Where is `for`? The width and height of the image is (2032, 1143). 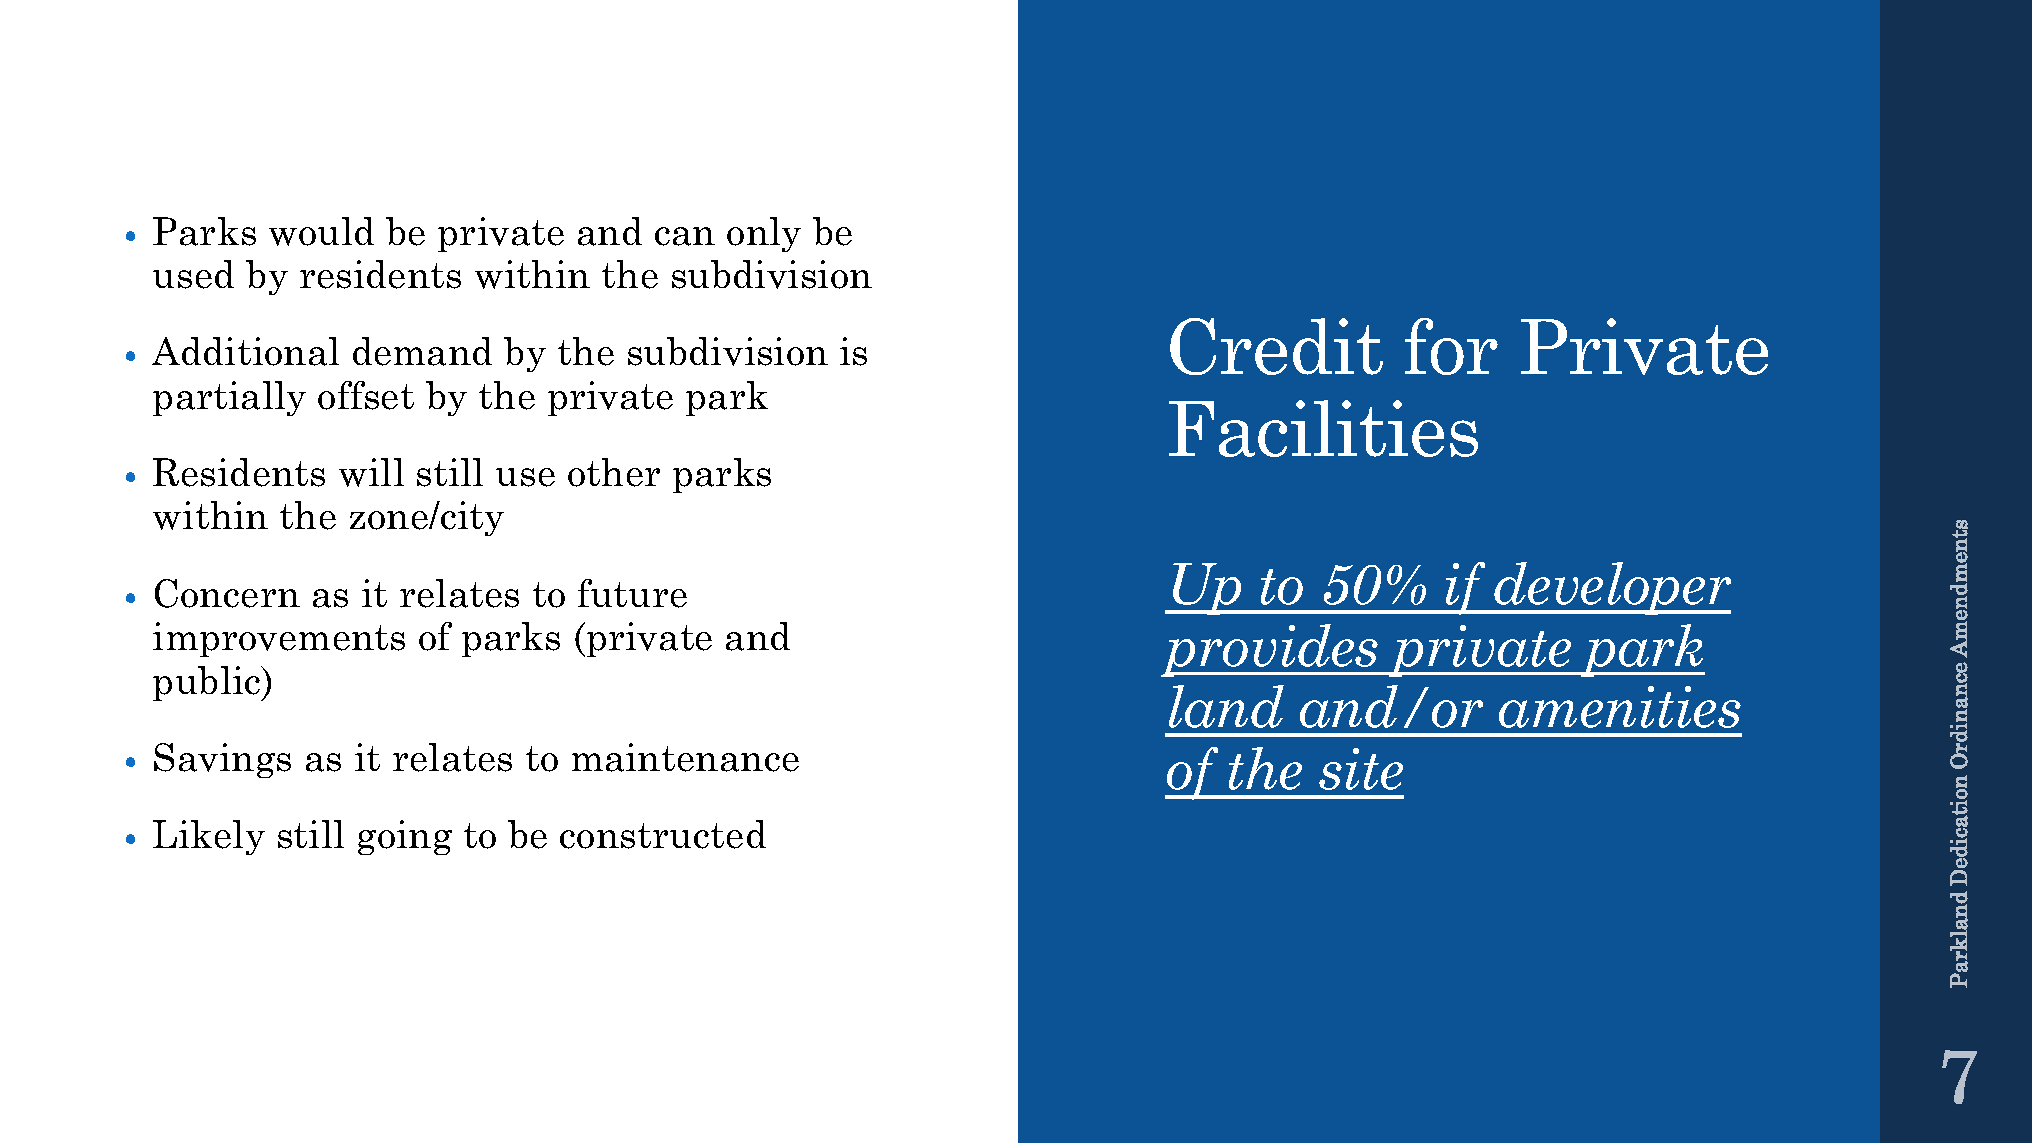
for is located at coordinates (1451, 346).
